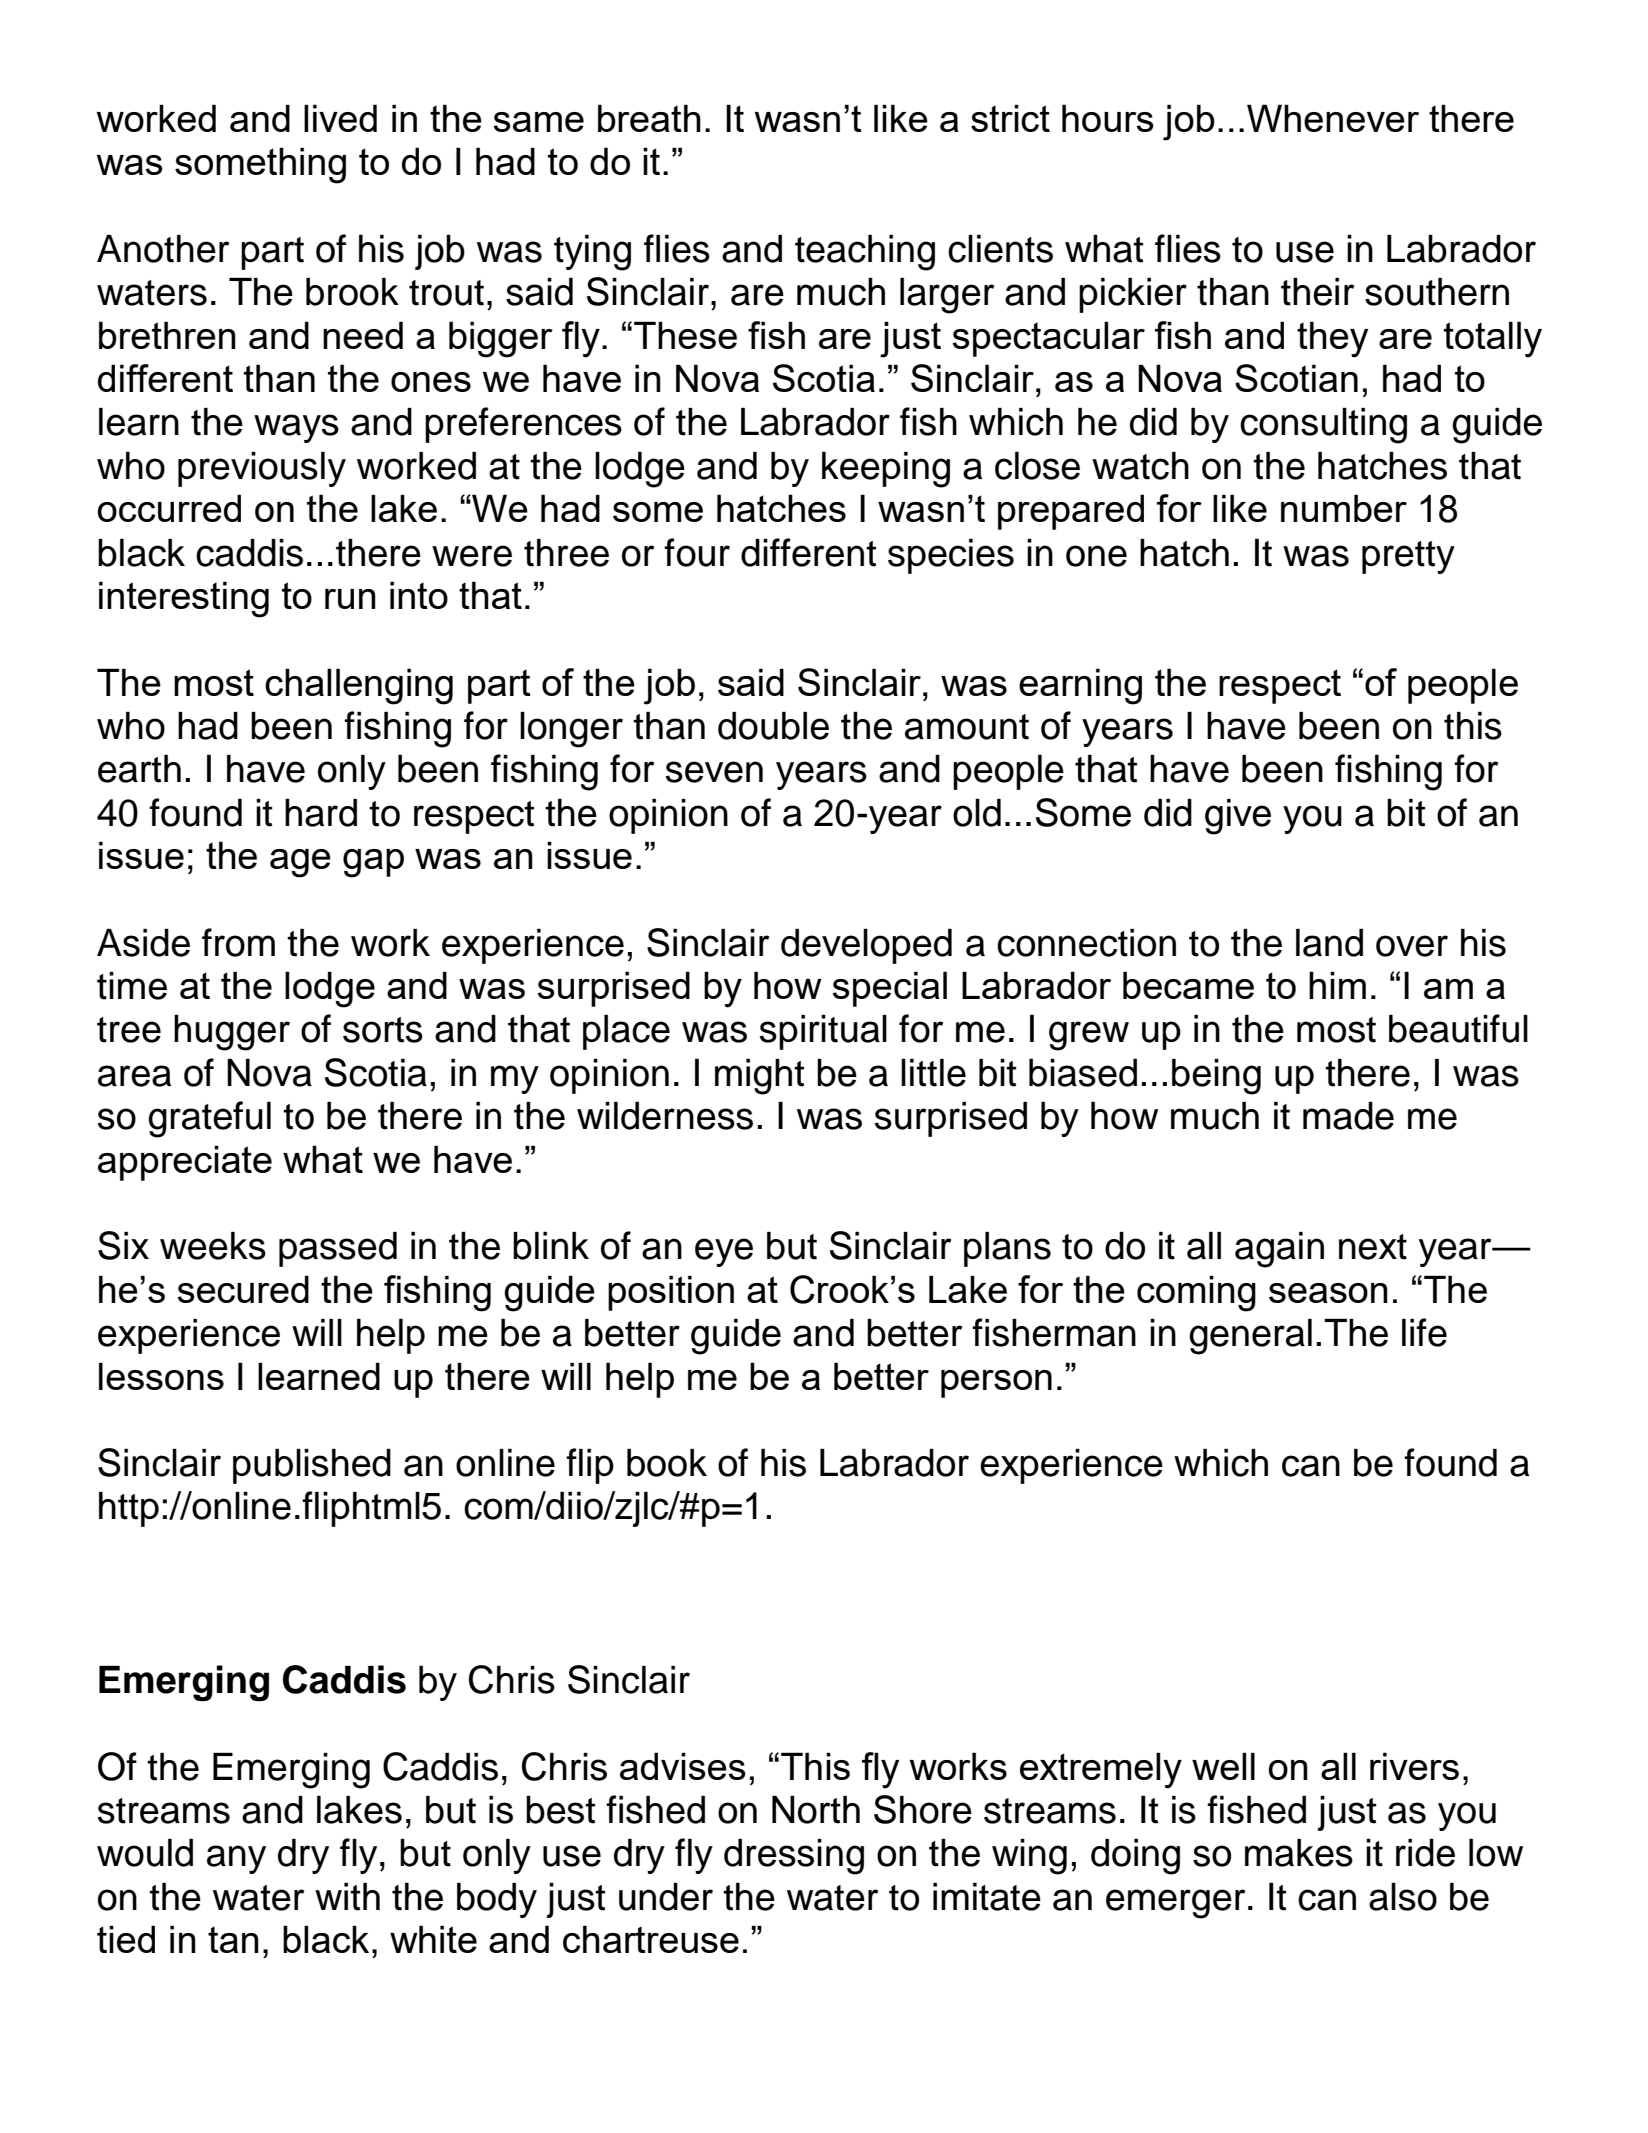 Image resolution: width=1648 pixels, height=2133 pixels. I want to click on hard, so click(321, 813).
